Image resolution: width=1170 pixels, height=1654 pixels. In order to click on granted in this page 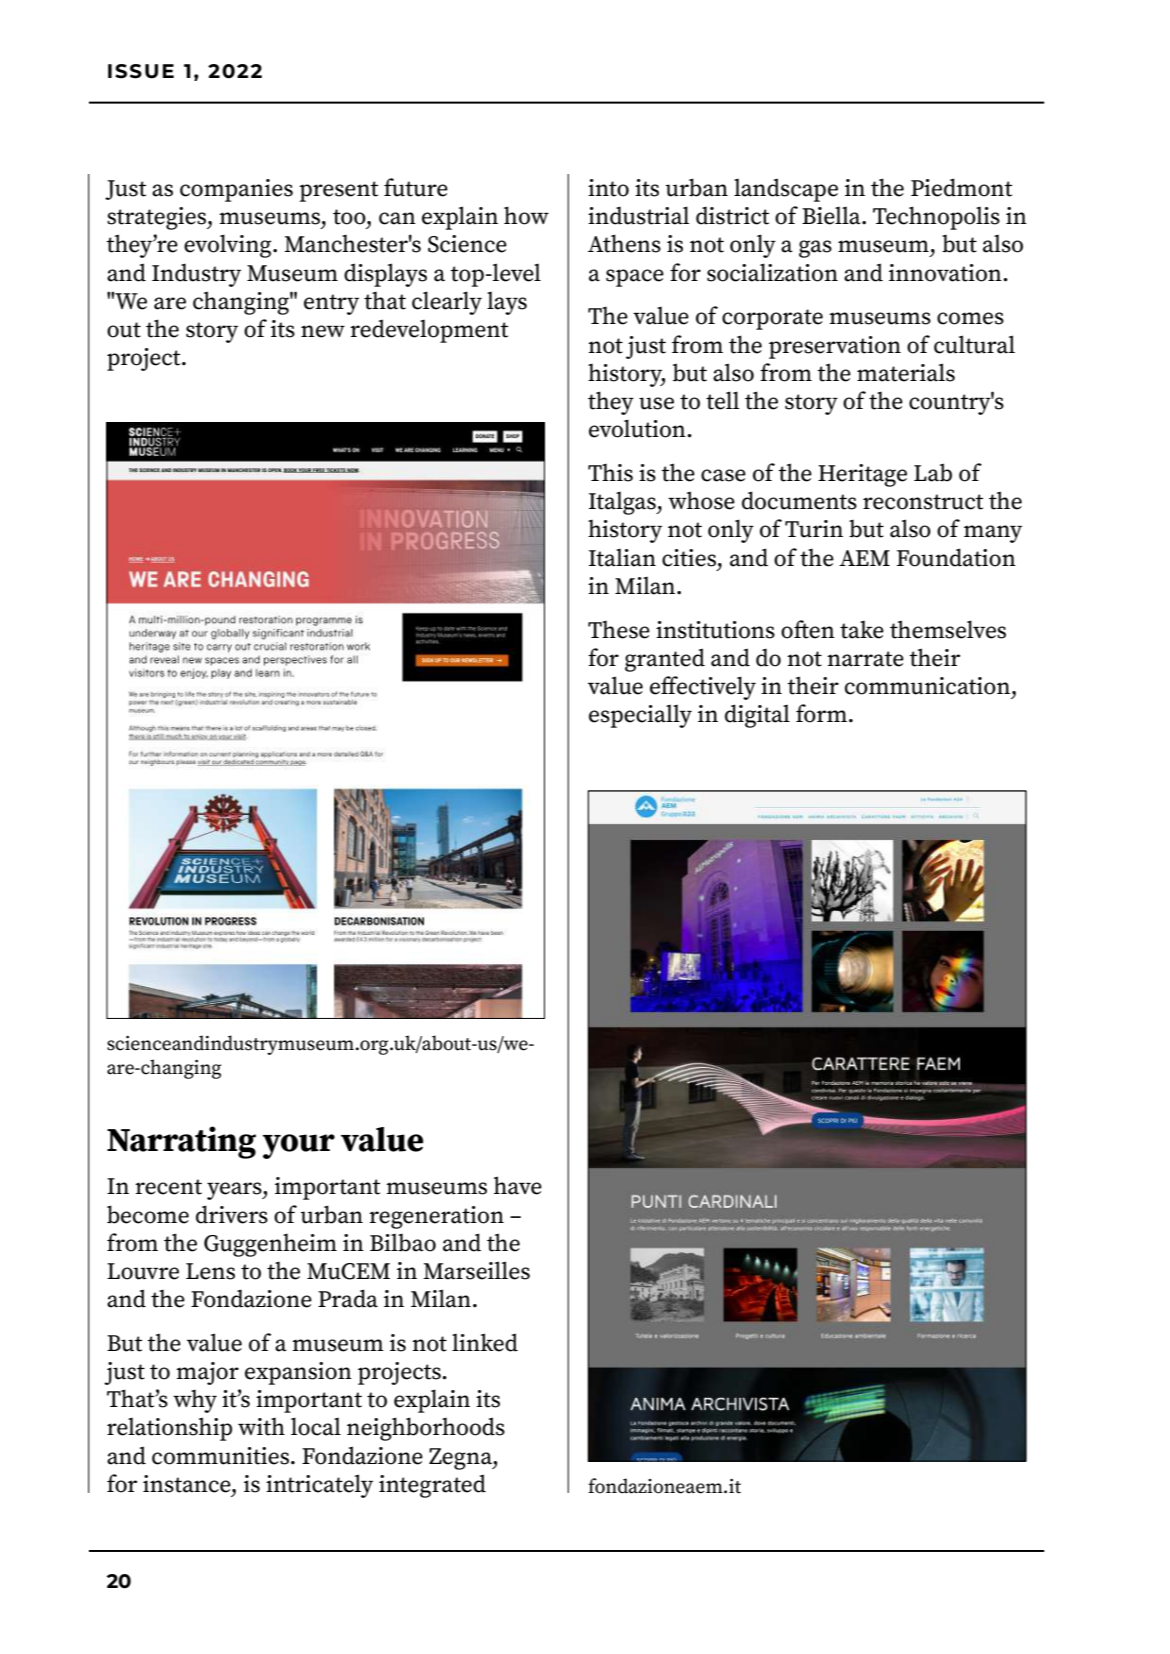, I will do `click(665, 660)`.
